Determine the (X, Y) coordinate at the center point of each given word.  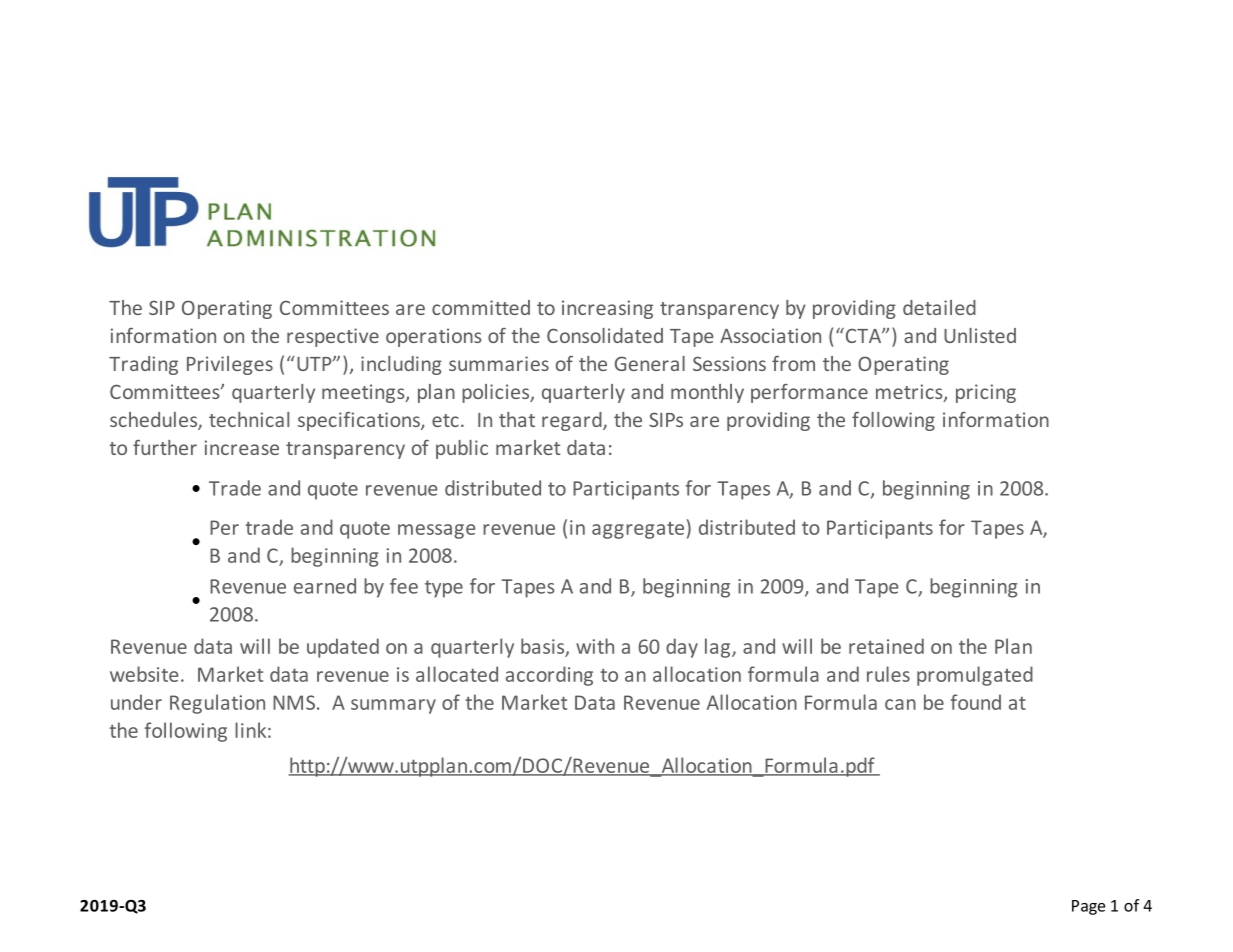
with (595, 646)
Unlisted (980, 335)
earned (325, 586)
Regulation (217, 704)
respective (333, 337)
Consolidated (605, 335)
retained (886, 646)
